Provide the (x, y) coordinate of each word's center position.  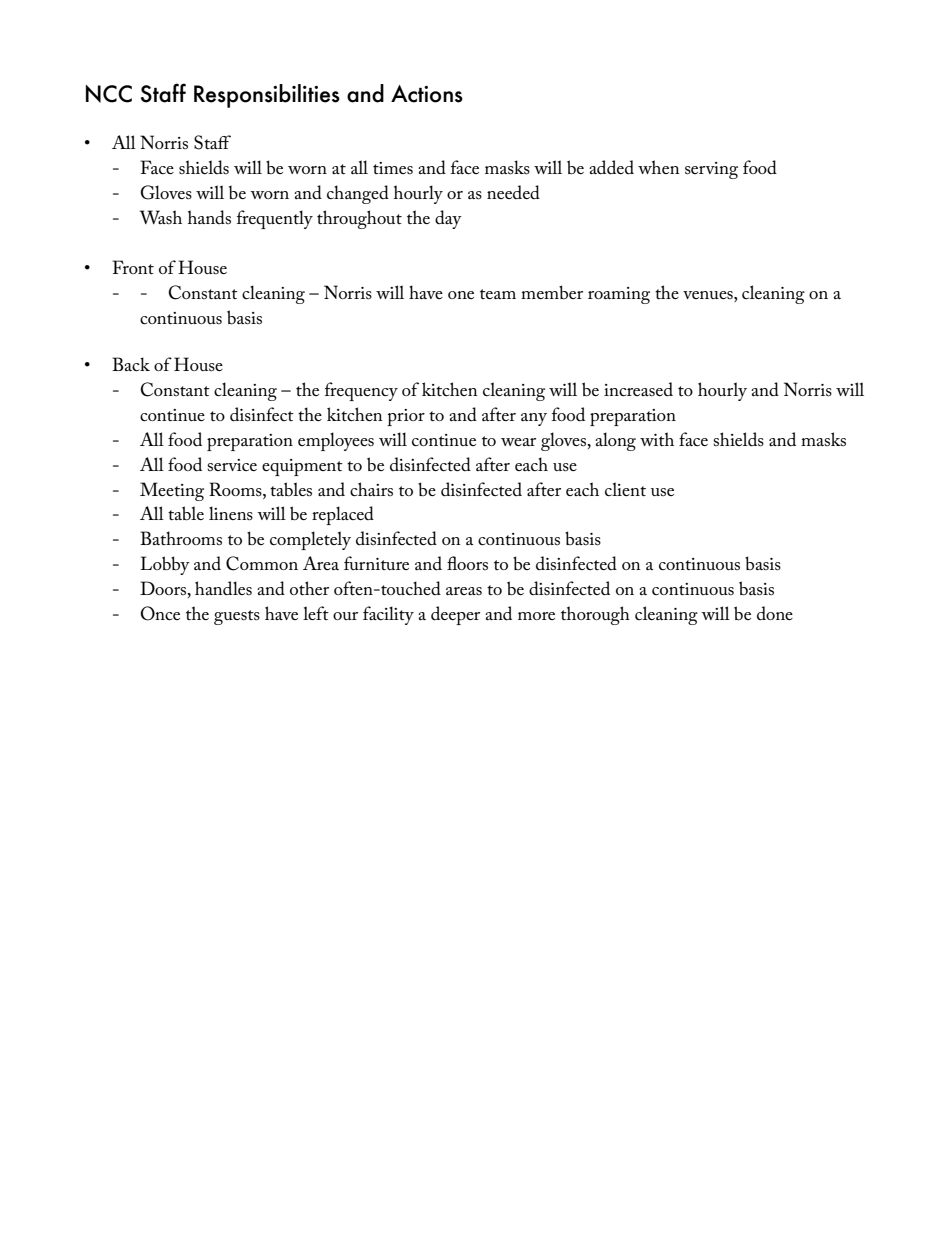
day (448, 219)
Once (160, 613)
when (659, 167)
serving (711, 170)
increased (638, 389)
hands (209, 217)
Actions (427, 94)
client (625, 489)
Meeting (172, 491)
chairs (371, 489)
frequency (361, 391)
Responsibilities (267, 96)
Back (131, 364)
